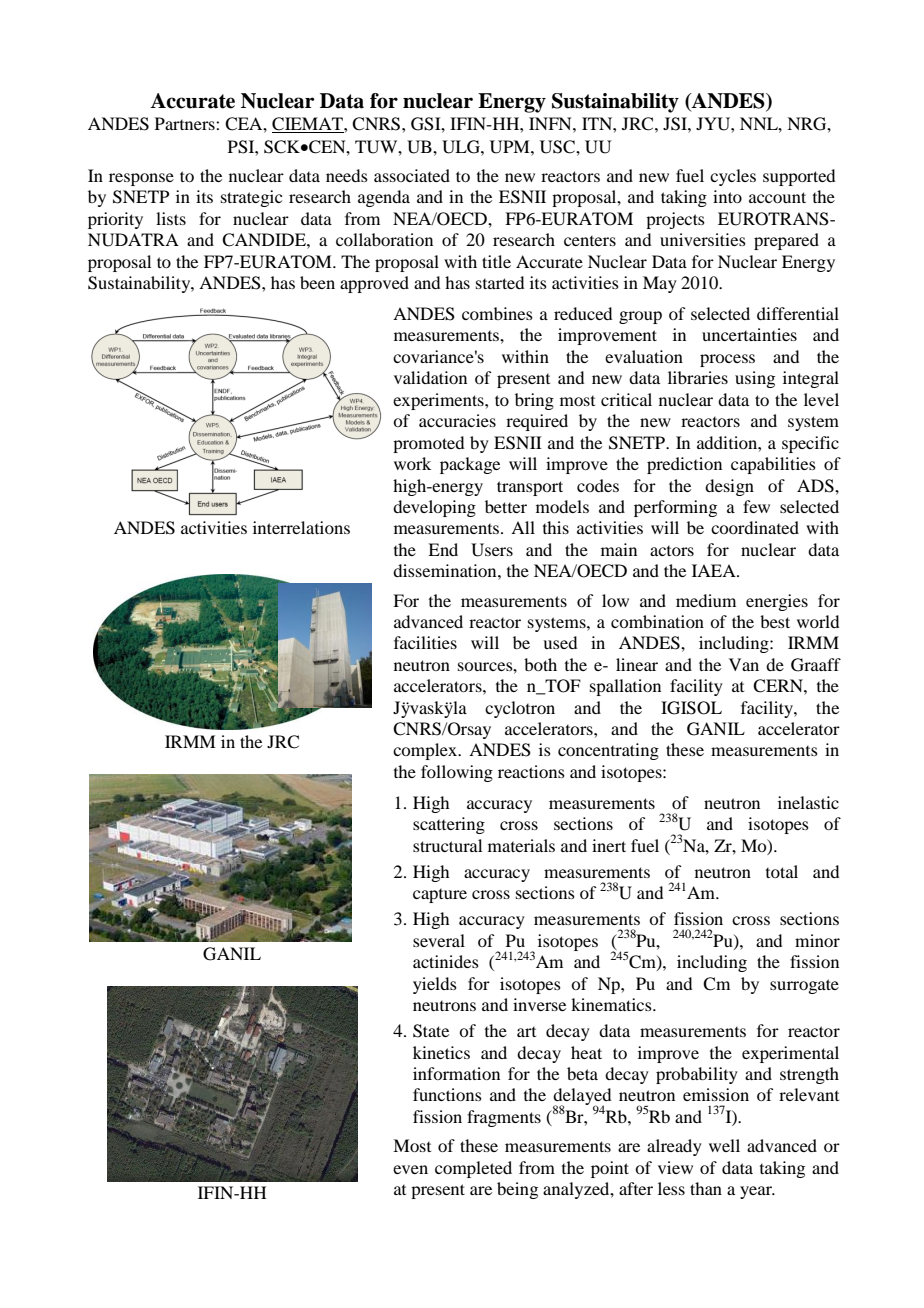 This screenshot has width=924, height=1308. I want to click on best, so click(775, 621).
